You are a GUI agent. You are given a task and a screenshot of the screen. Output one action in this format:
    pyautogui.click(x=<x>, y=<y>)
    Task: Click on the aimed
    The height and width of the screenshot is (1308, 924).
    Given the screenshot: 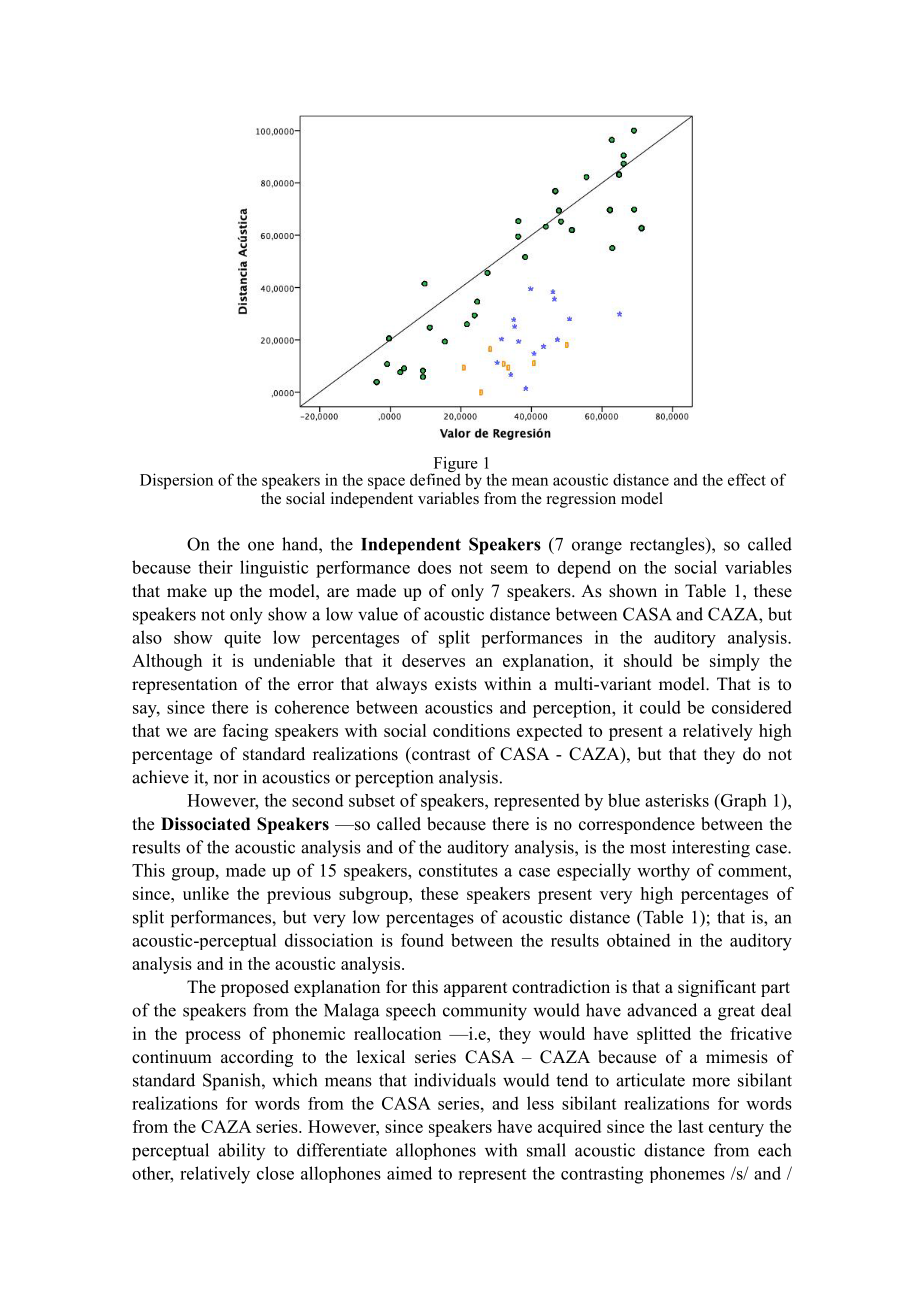 What is the action you would take?
    pyautogui.click(x=409, y=1173)
